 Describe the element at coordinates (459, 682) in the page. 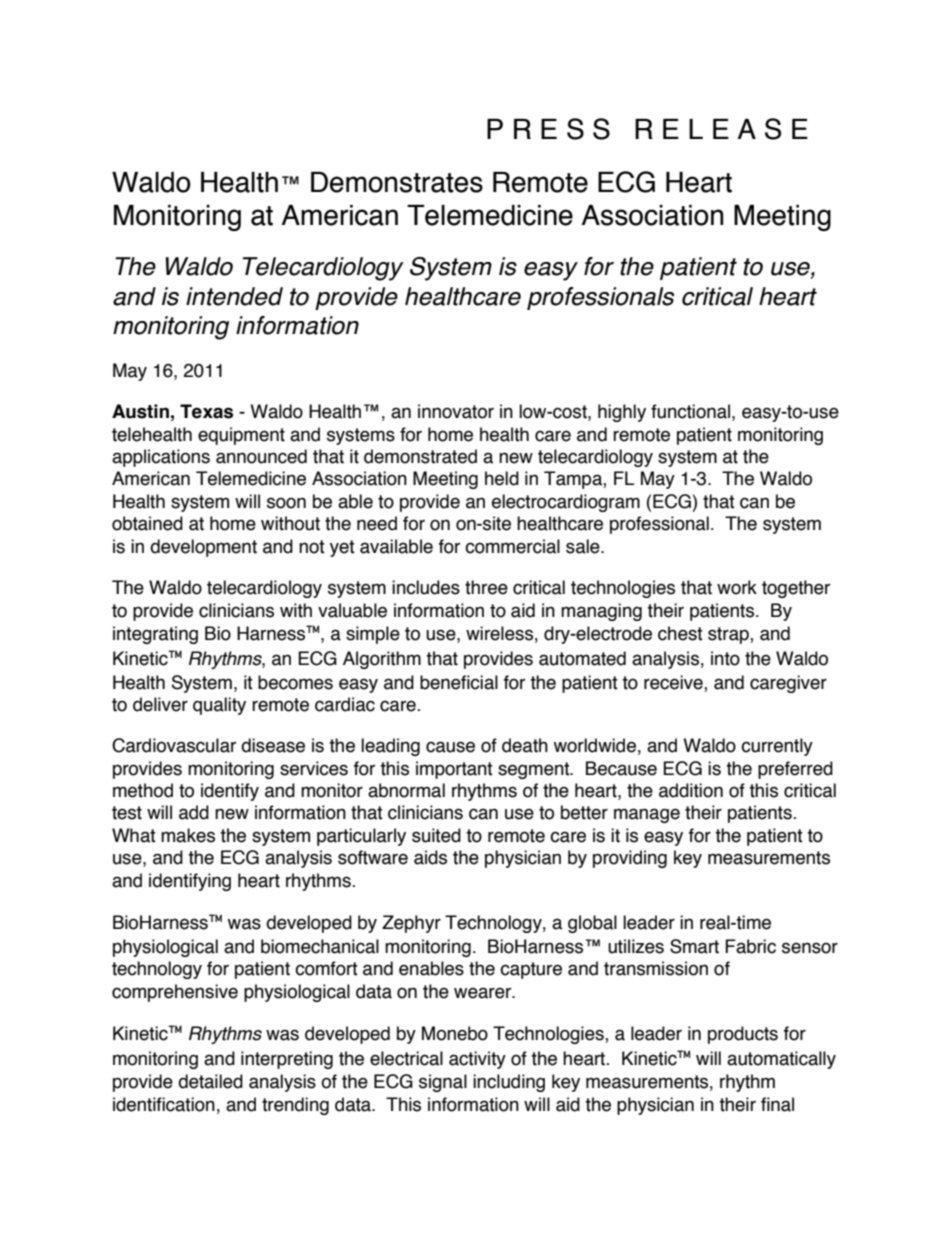

I see `beneficial` at that location.
